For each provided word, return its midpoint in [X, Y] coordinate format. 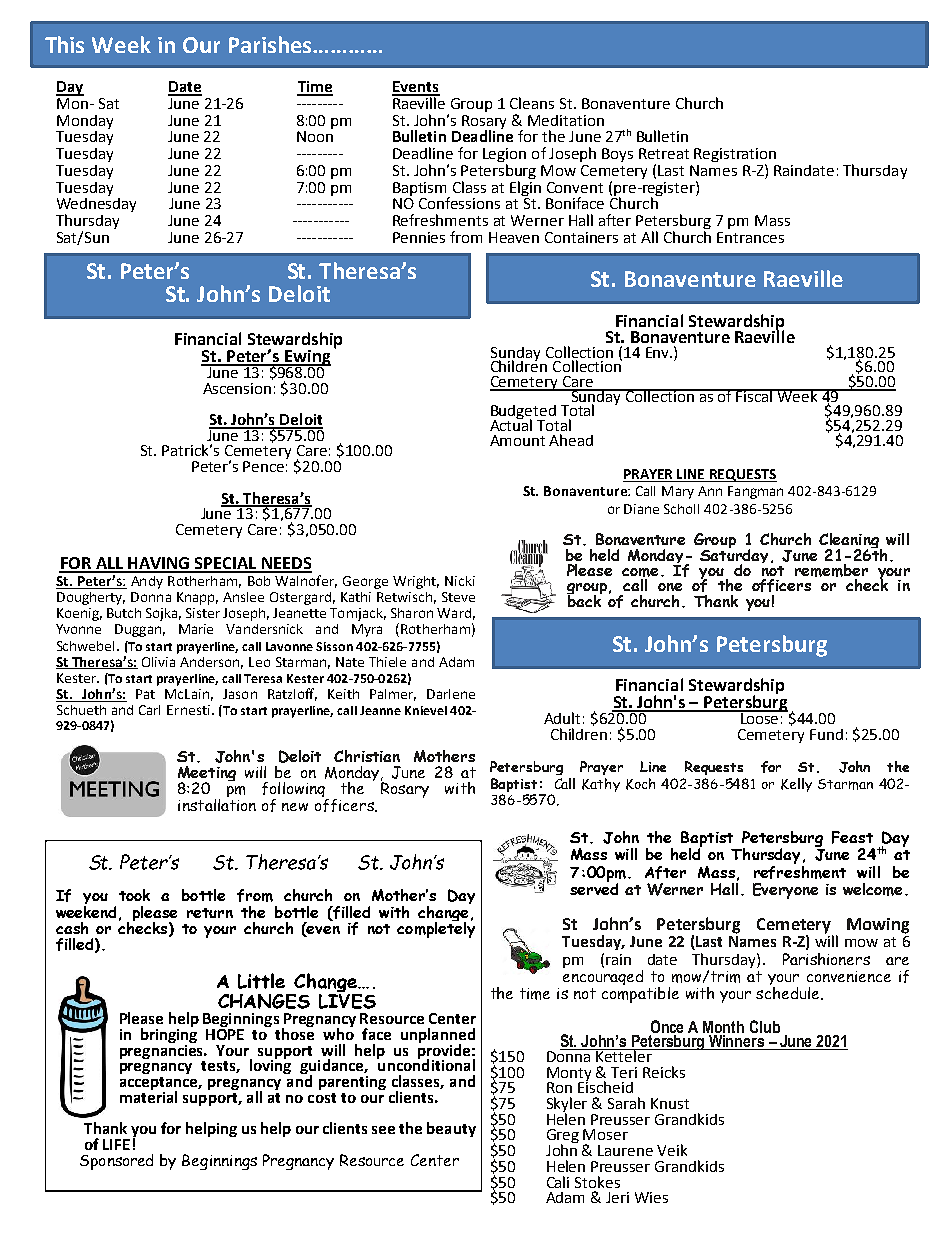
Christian [367, 756]
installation [217, 803]
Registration [735, 156]
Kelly [796, 785]
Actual [511, 424]
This [64, 44]
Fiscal [755, 395]
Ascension [237, 388]
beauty [451, 1129]
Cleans [532, 103]
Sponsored [116, 1162]
